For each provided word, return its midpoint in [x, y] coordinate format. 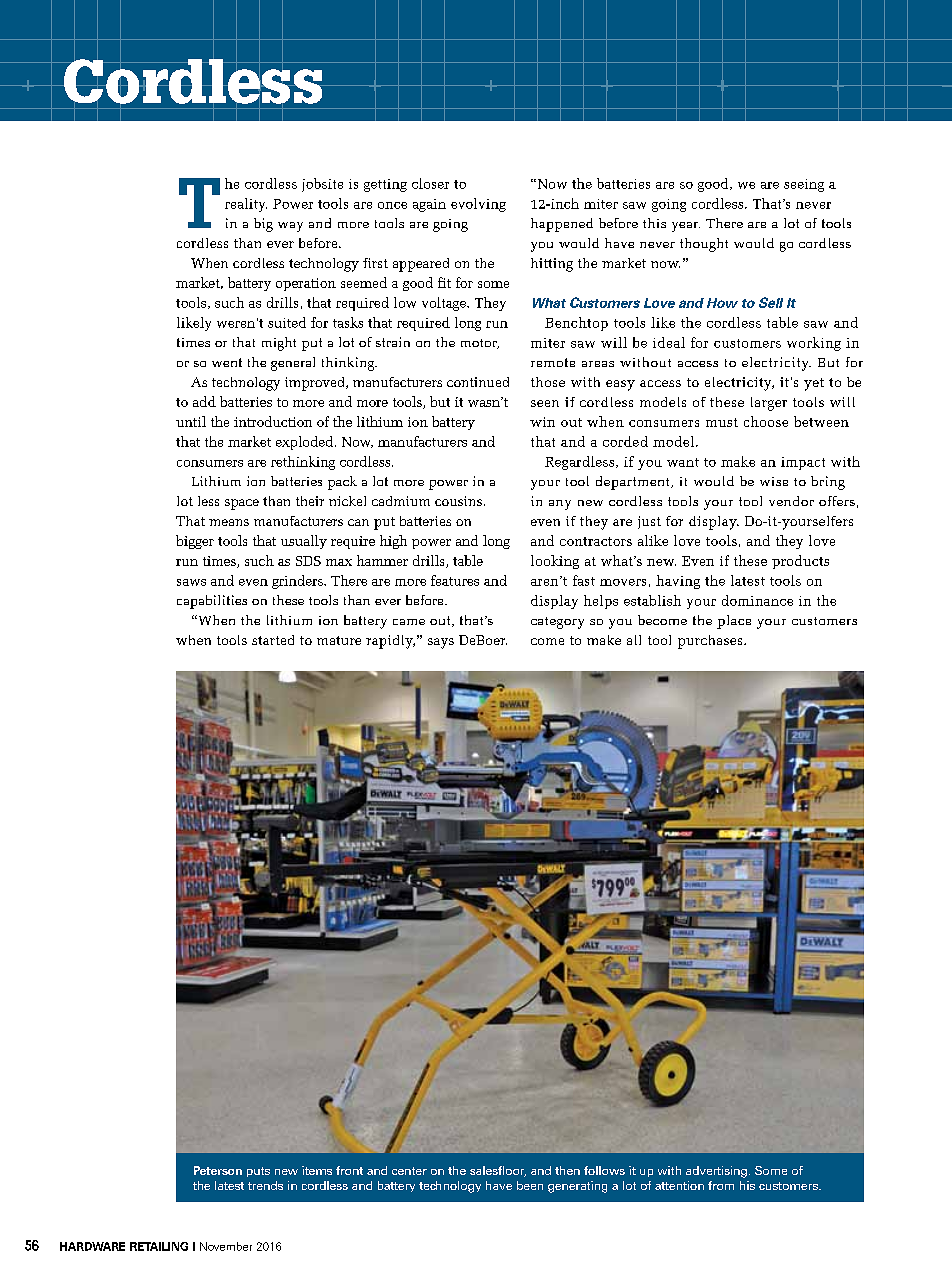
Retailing [159, 1246]
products [800, 562]
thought [704, 245]
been [530, 1185]
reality [246, 205]
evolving [478, 205]
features [455, 580]
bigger [195, 542]
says [441, 643]
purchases [711, 642]
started [273, 640]
